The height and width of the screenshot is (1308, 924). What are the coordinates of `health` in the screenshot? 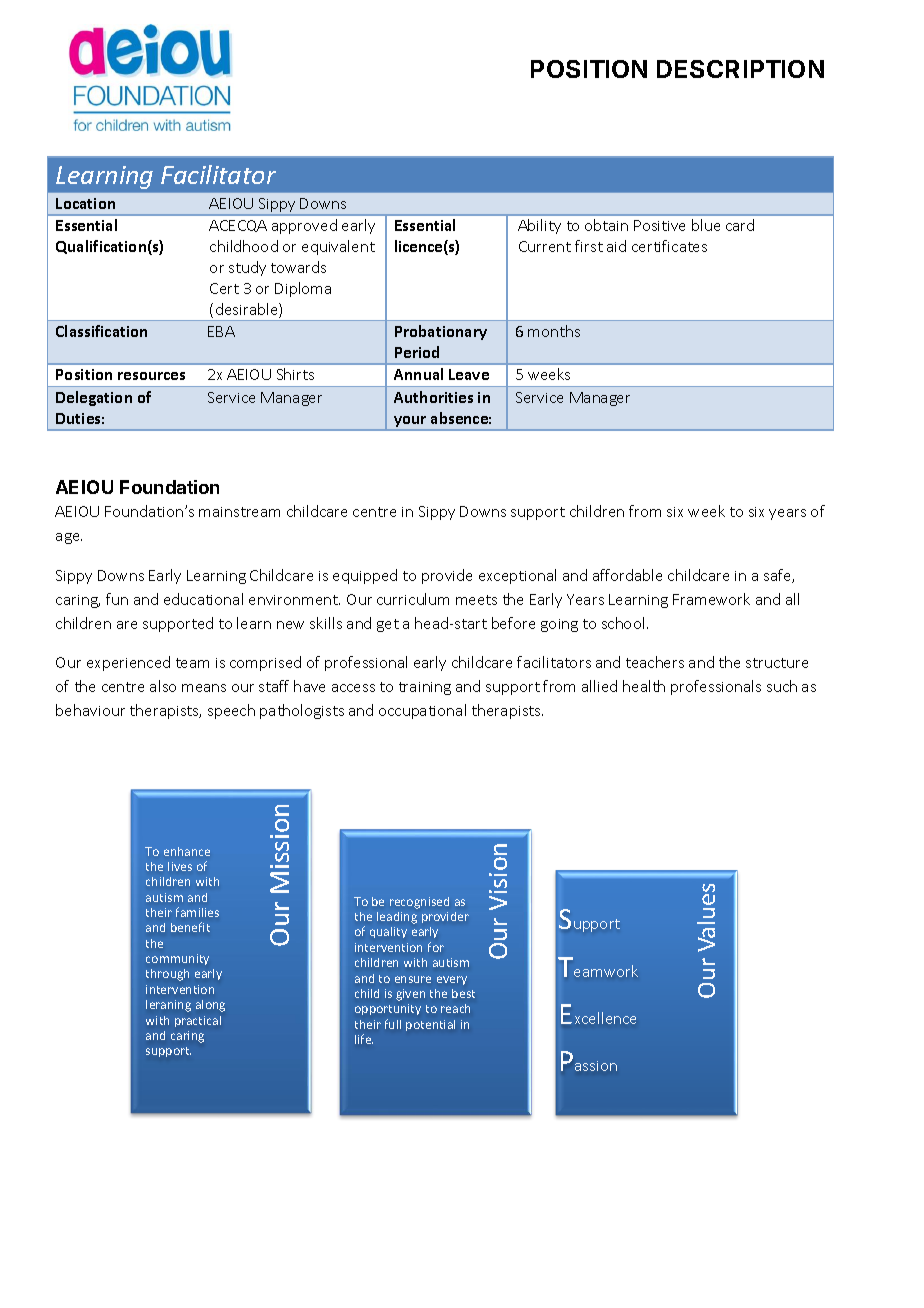 It's located at (644, 686).
